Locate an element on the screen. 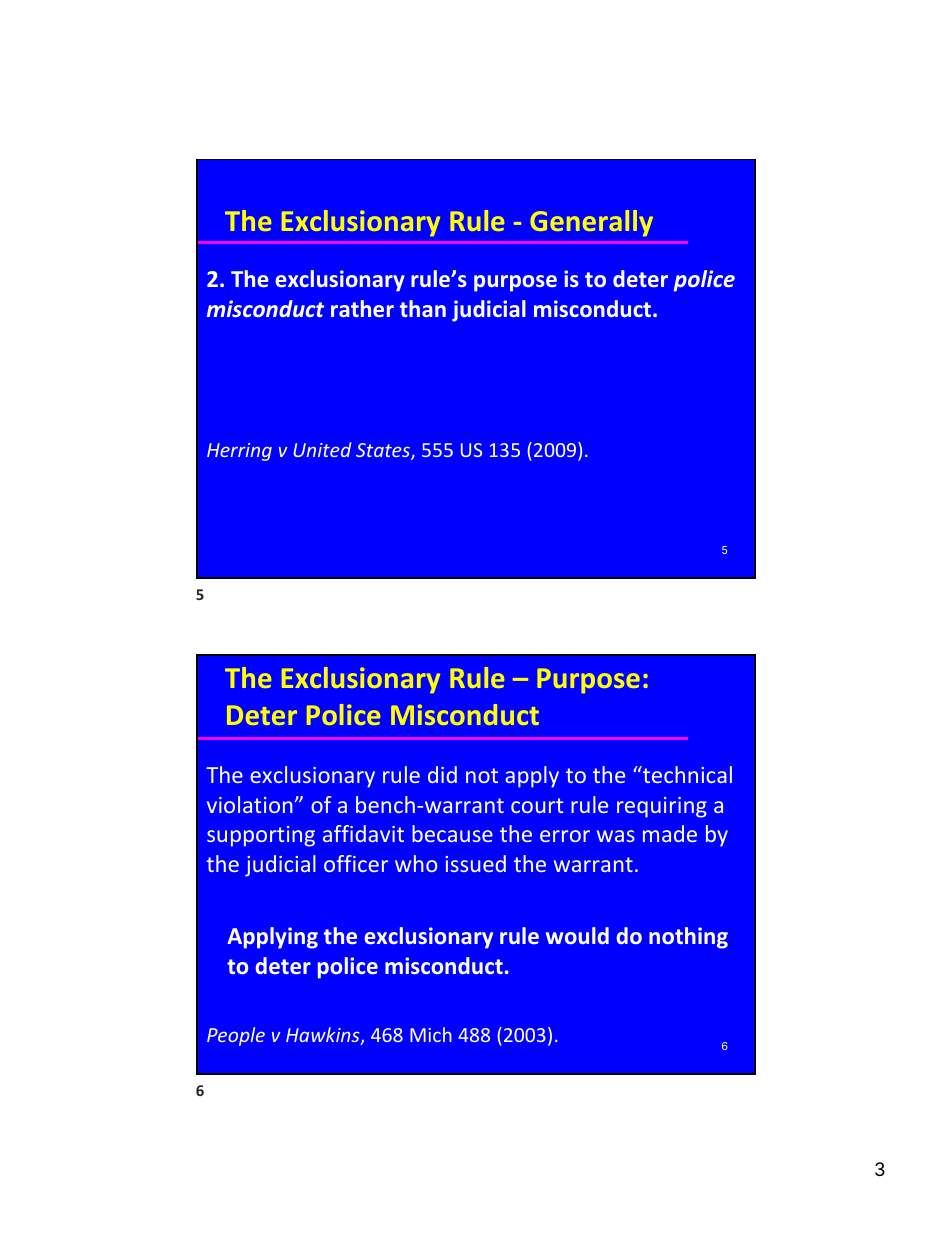 The height and width of the screenshot is (1233, 952). did is located at coordinates (442, 774).
